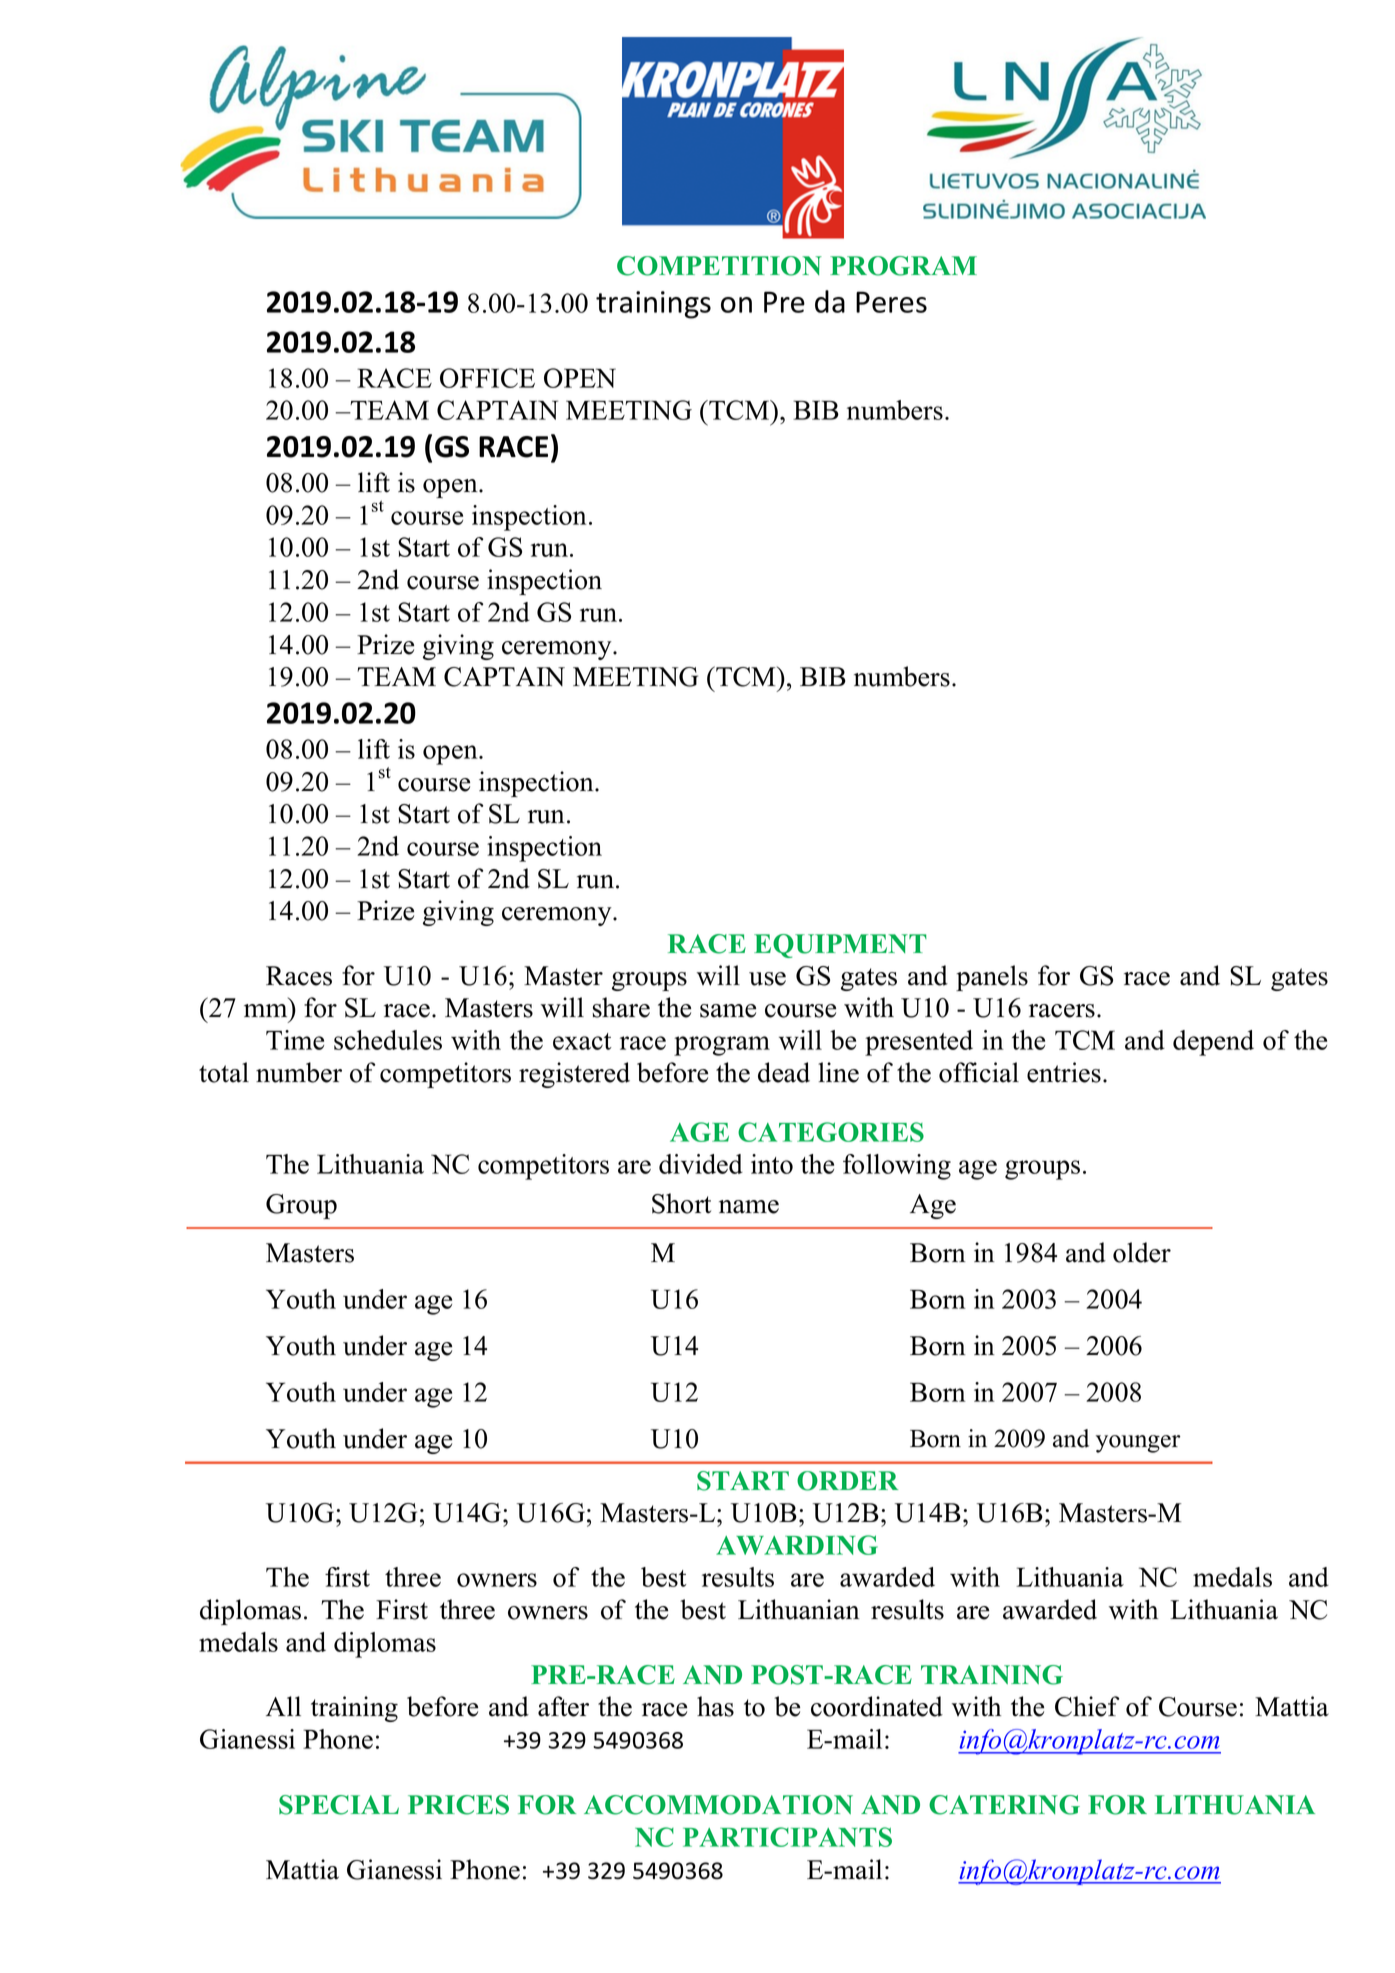  What do you see at coordinates (719, 266) in the document?
I see `COMPETITION` at bounding box center [719, 266].
